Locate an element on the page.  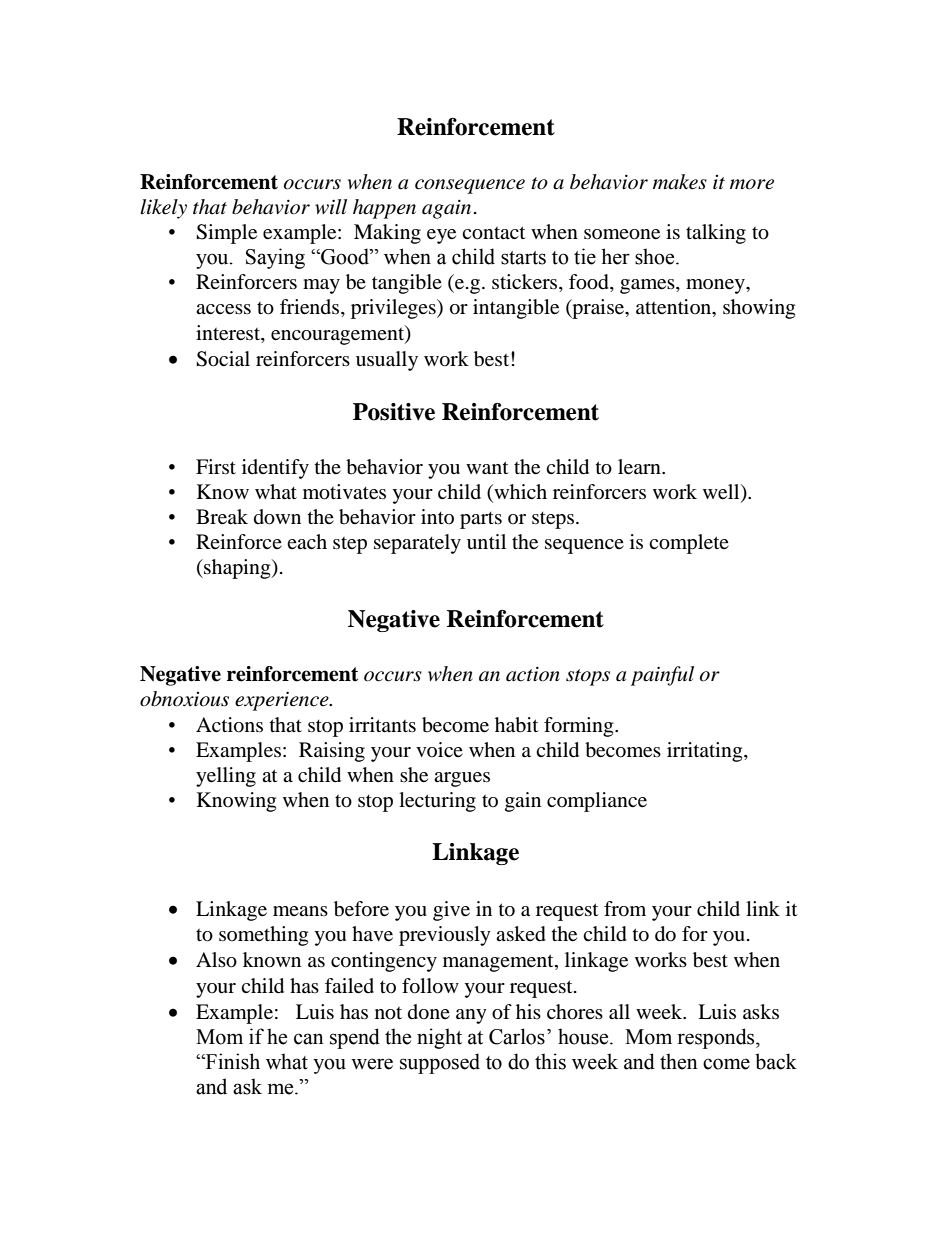
habit is located at coordinates (516, 725).
